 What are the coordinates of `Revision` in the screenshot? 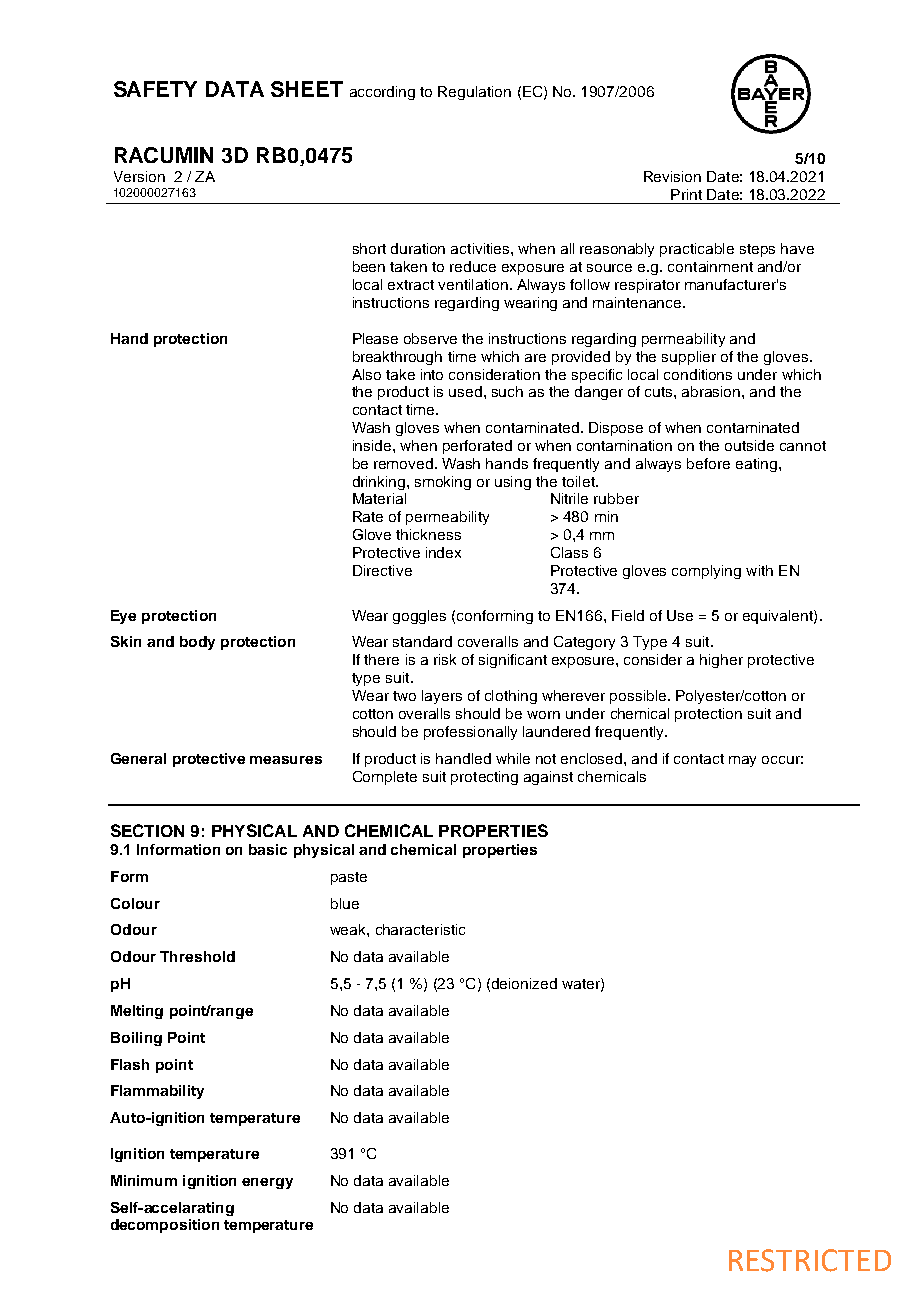 It's located at (672, 176).
